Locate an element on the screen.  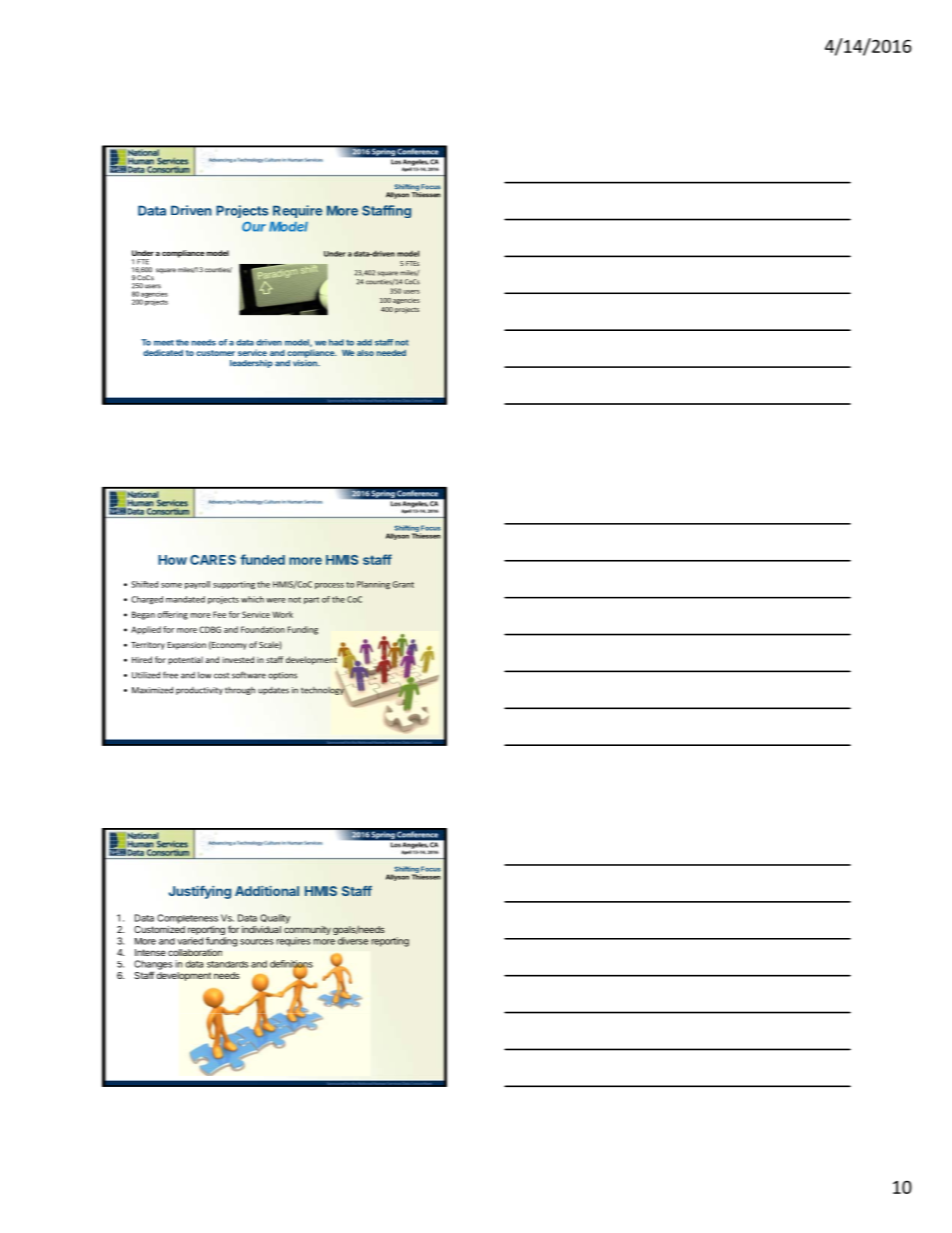
options is located at coordinates (282, 676).
